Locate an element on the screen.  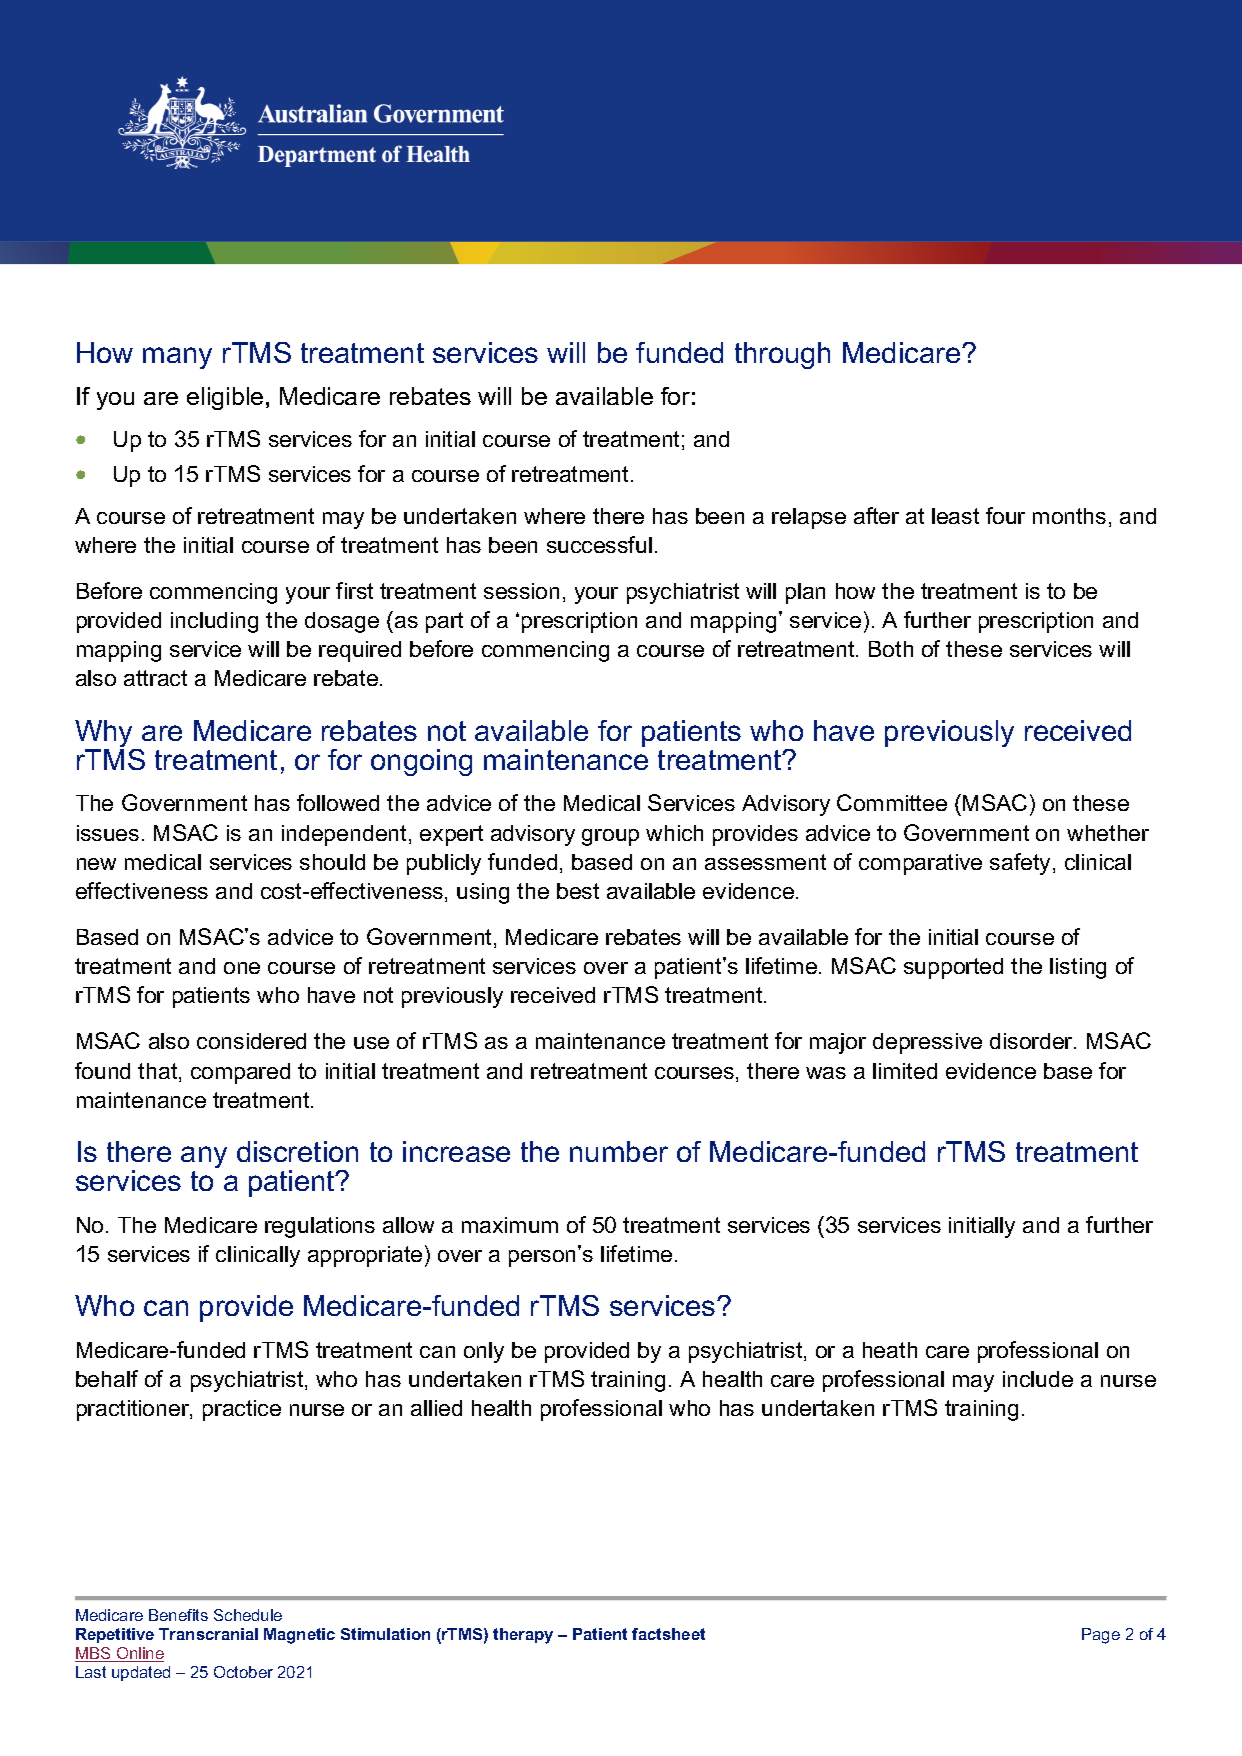
through is located at coordinates (782, 355).
